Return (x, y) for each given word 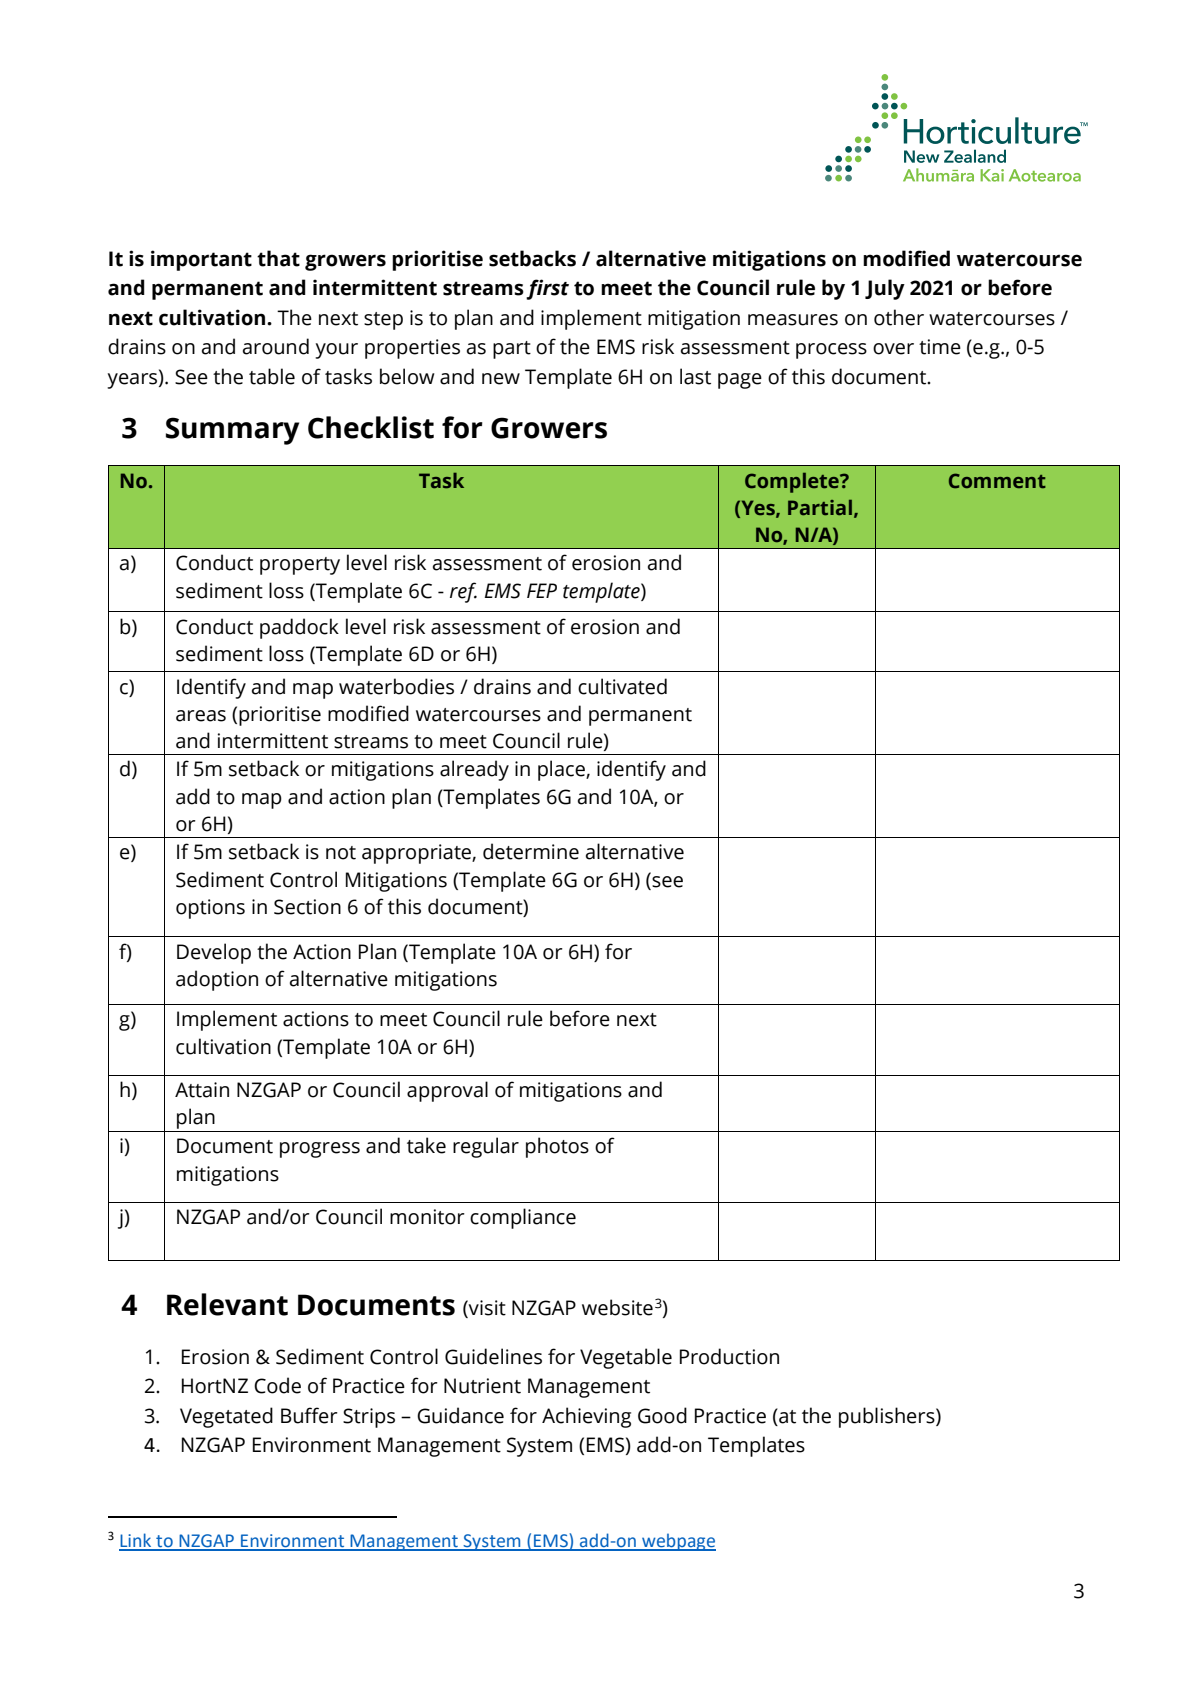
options (210, 909)
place (562, 770)
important (201, 260)
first (547, 289)
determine (531, 851)
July (885, 289)
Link (136, 1541)
